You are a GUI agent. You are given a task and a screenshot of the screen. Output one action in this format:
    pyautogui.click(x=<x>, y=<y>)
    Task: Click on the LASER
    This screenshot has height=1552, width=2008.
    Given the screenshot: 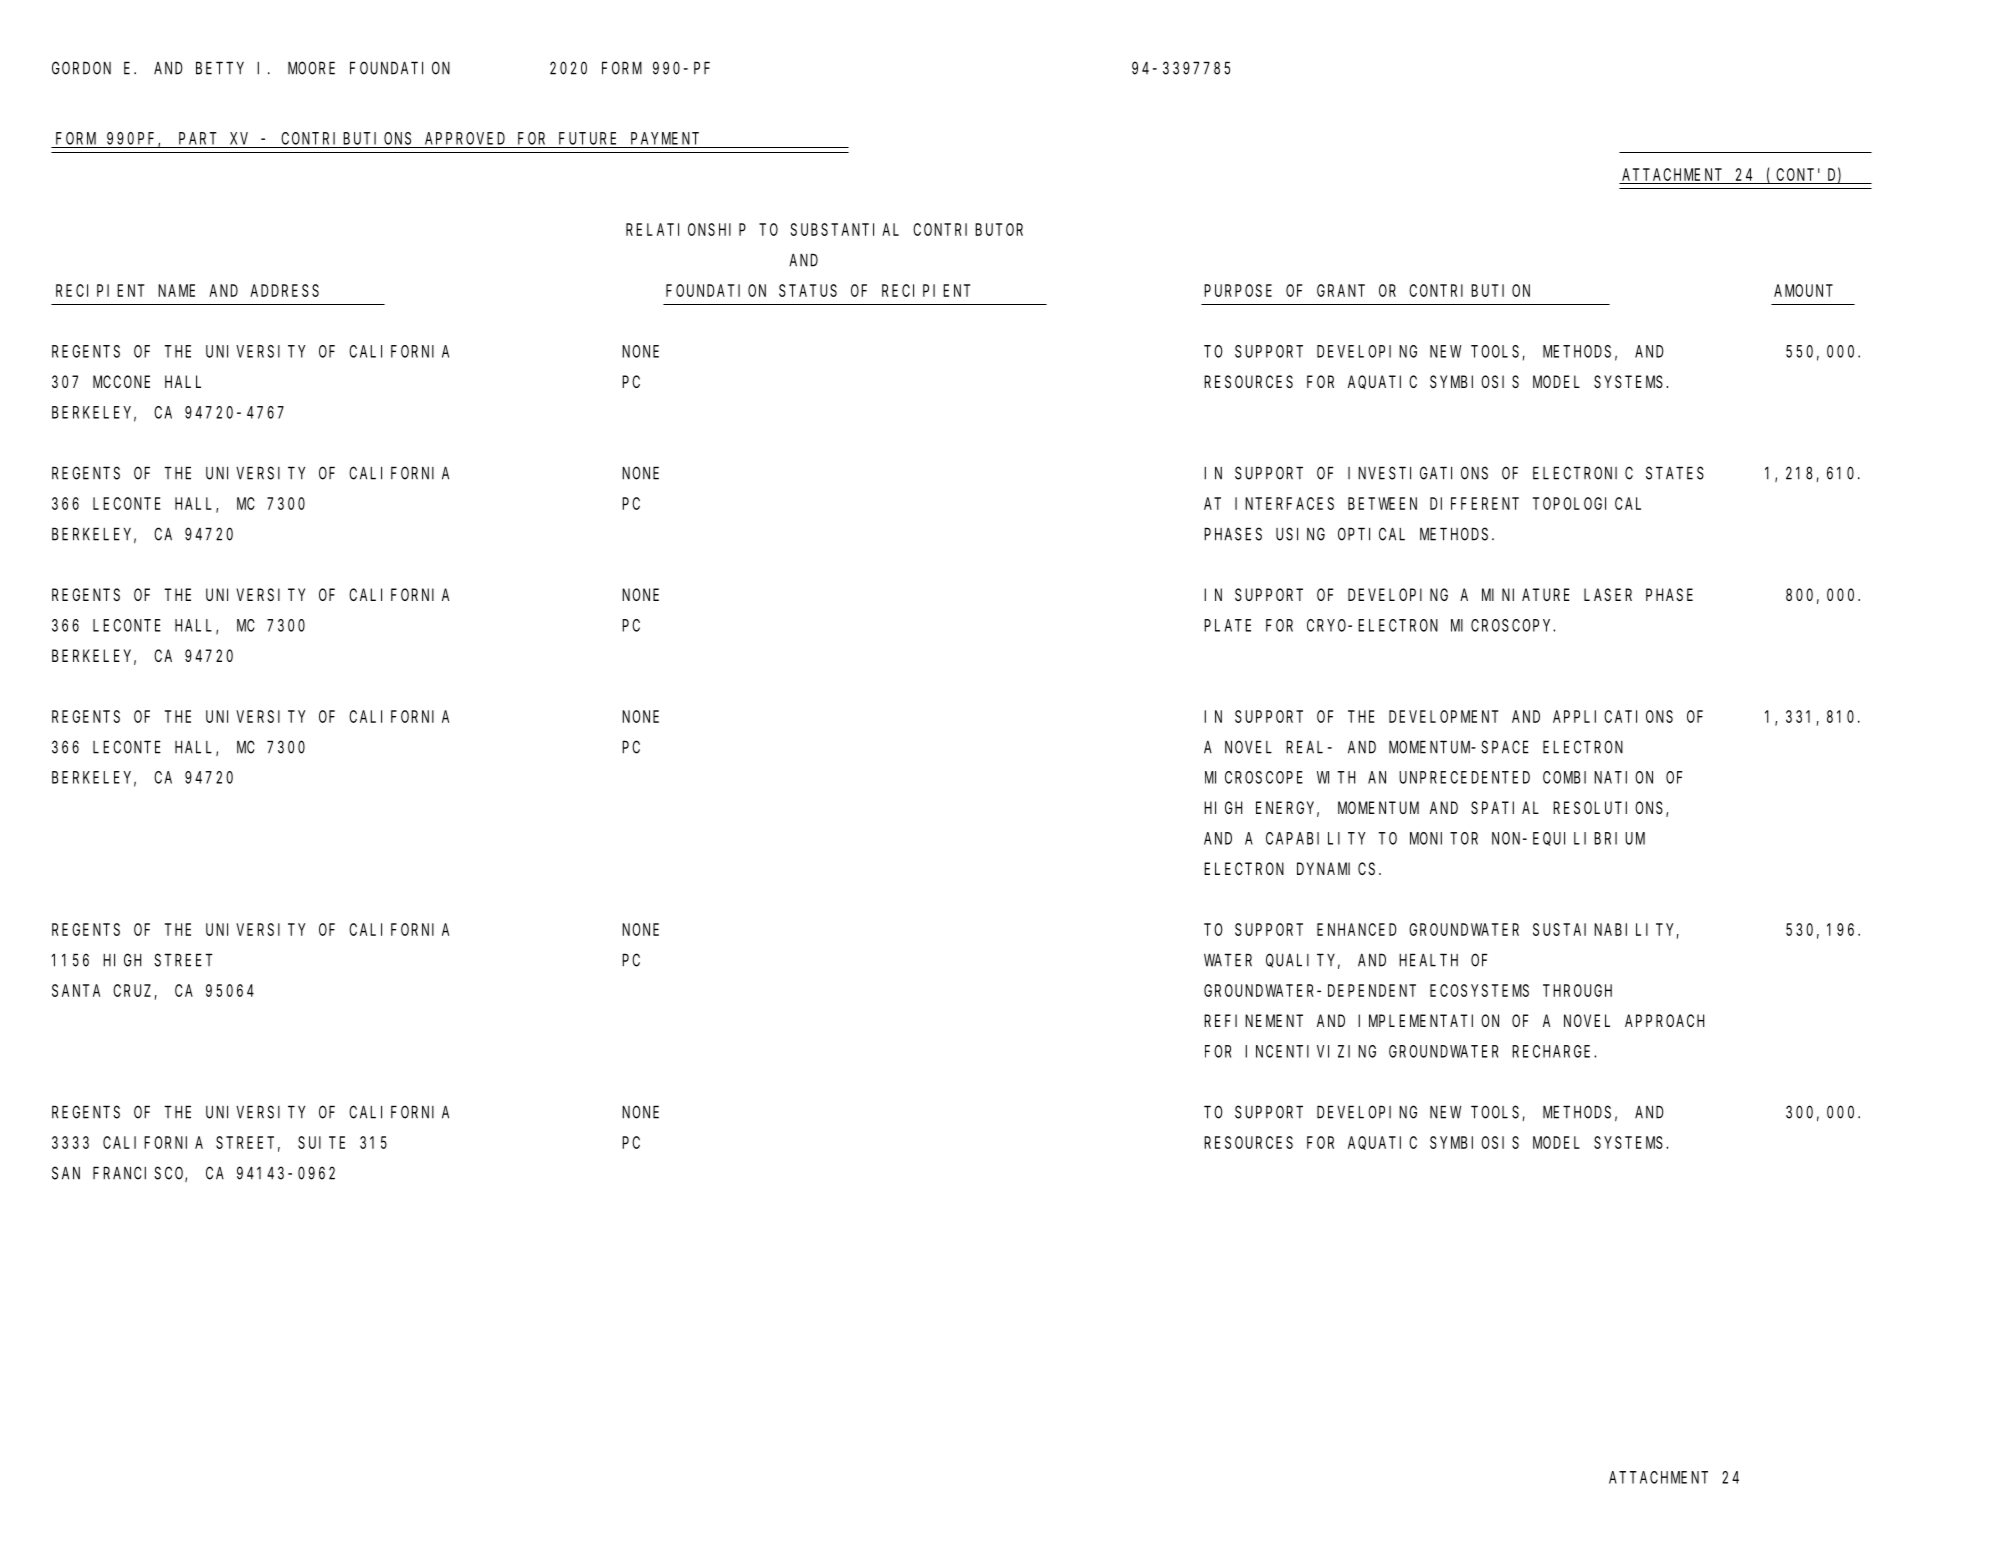 What is the action you would take?
    pyautogui.click(x=1608, y=595)
